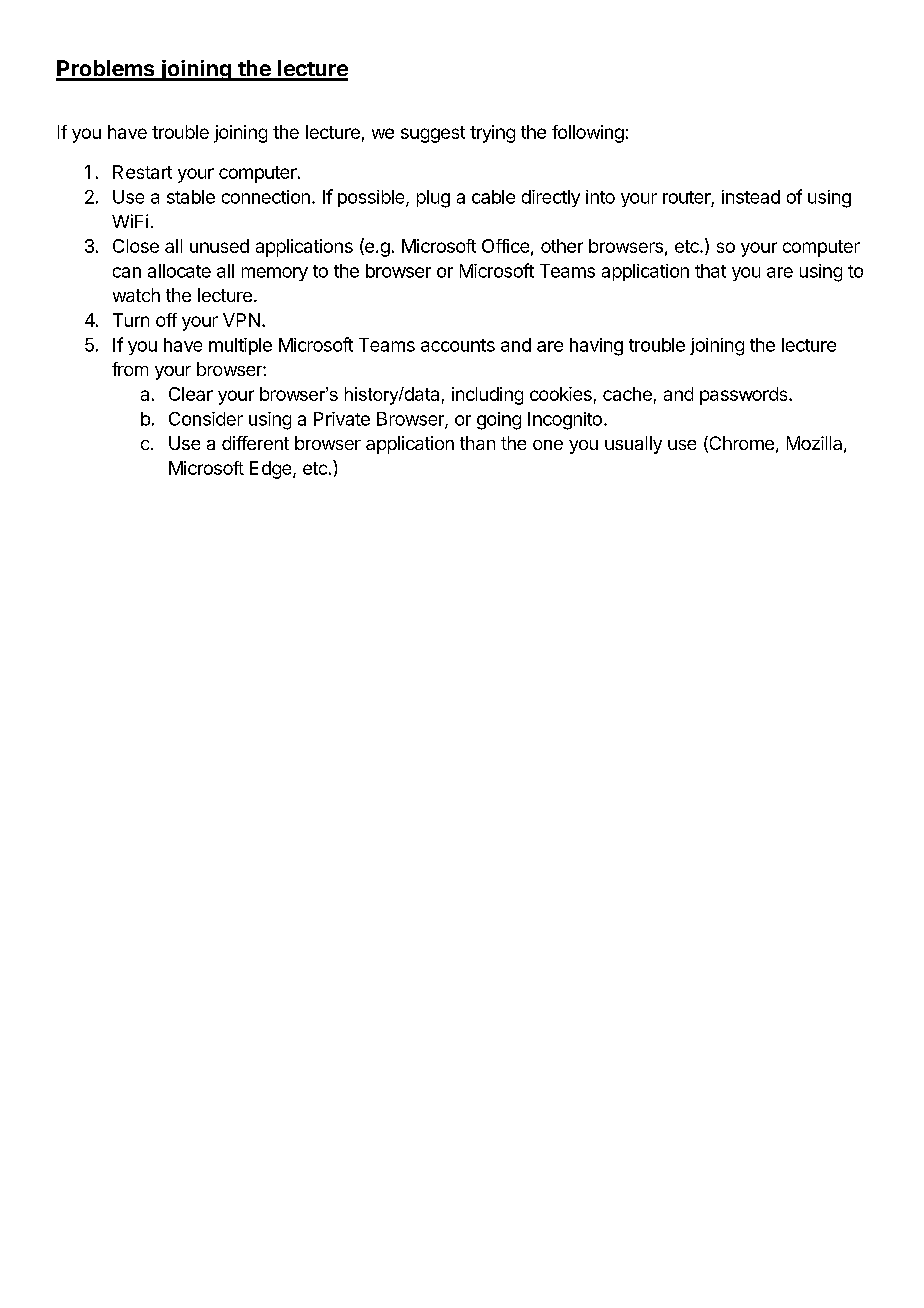 The height and width of the document is (1308, 924). What do you see at coordinates (433, 134) in the document?
I see `suggest` at bounding box center [433, 134].
